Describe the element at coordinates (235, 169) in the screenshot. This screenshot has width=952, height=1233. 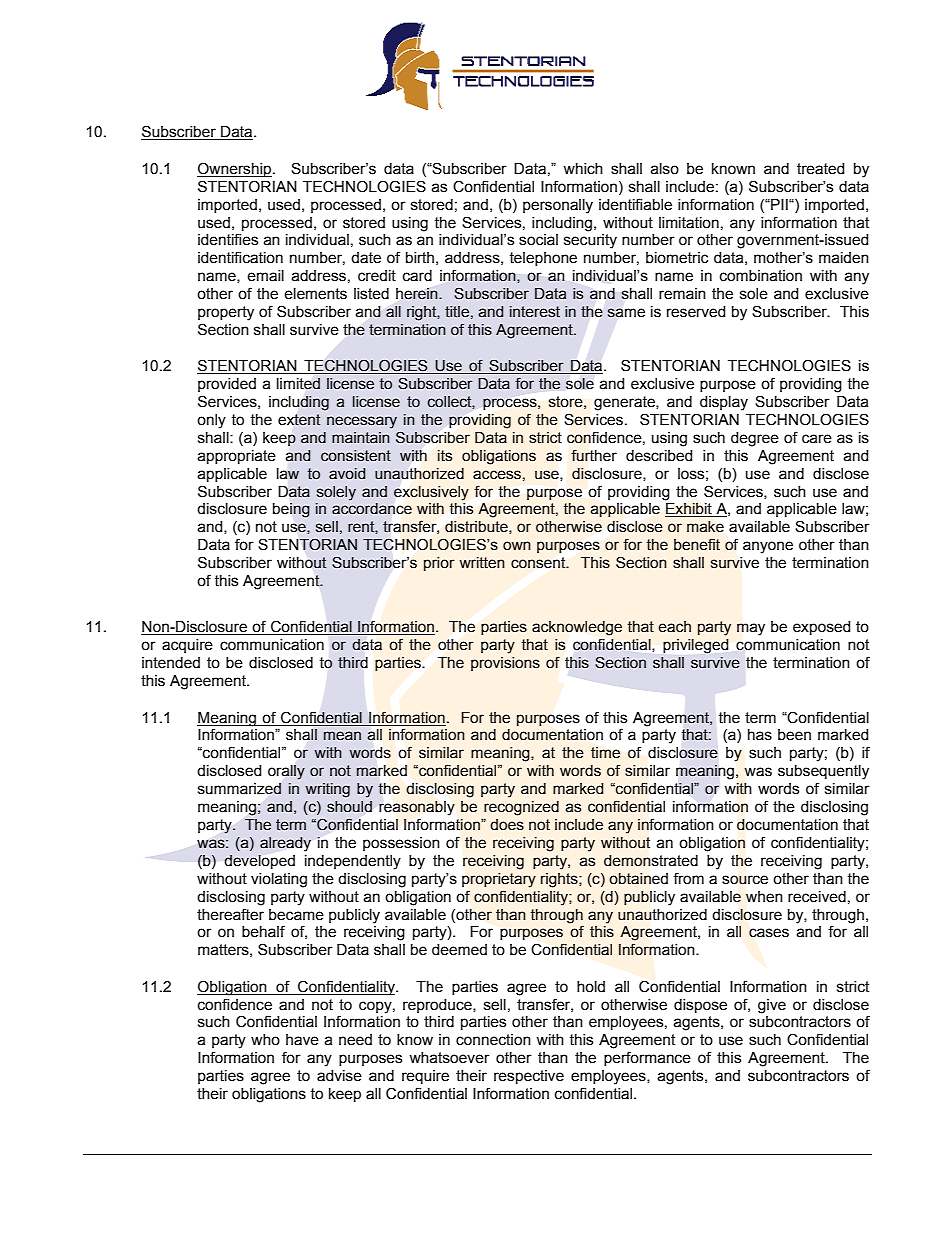
I see `Ownership` at that location.
